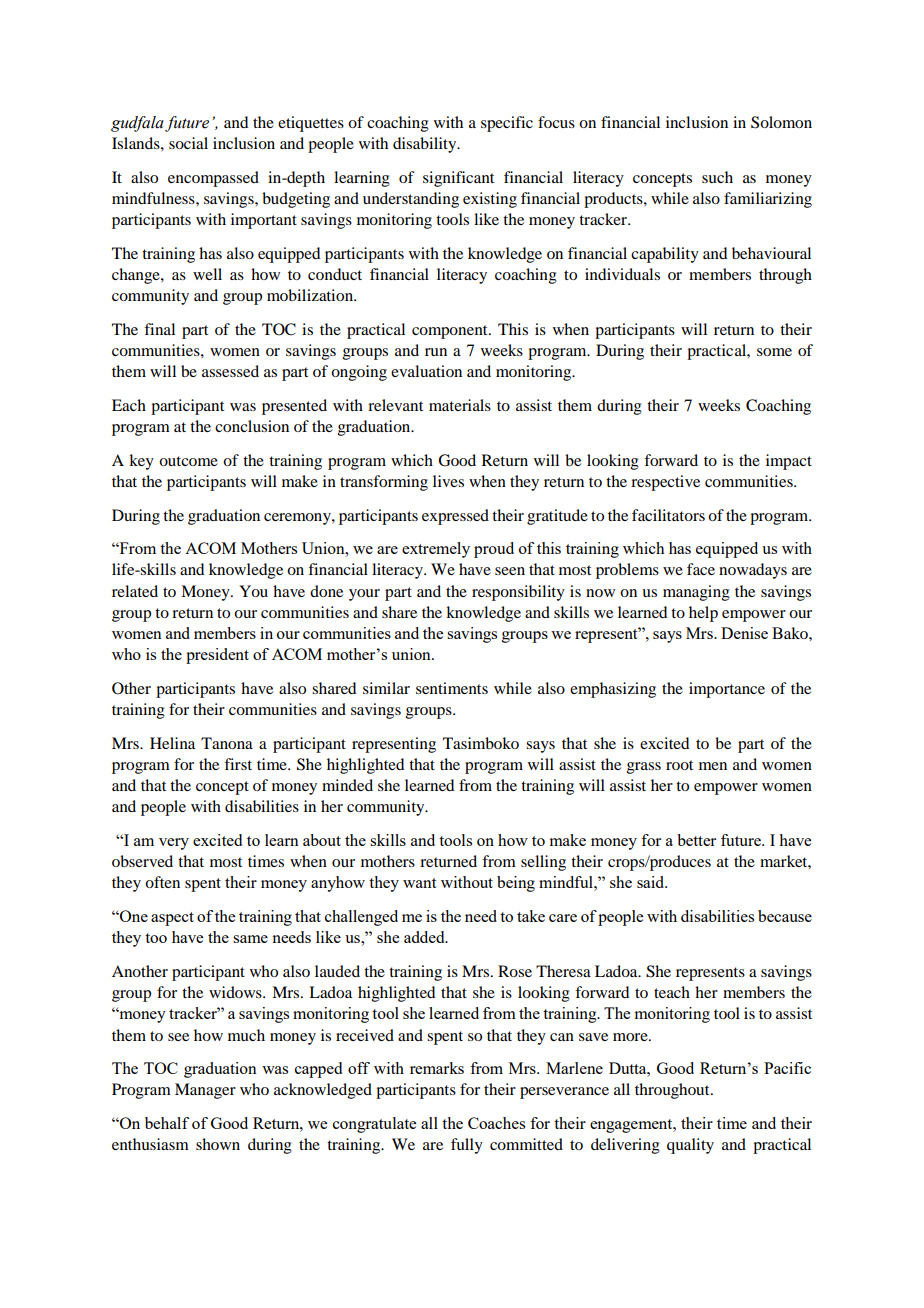 Image resolution: width=924 pixels, height=1308 pixels. Describe the element at coordinates (458, 179) in the page. I see `significant` at that location.
